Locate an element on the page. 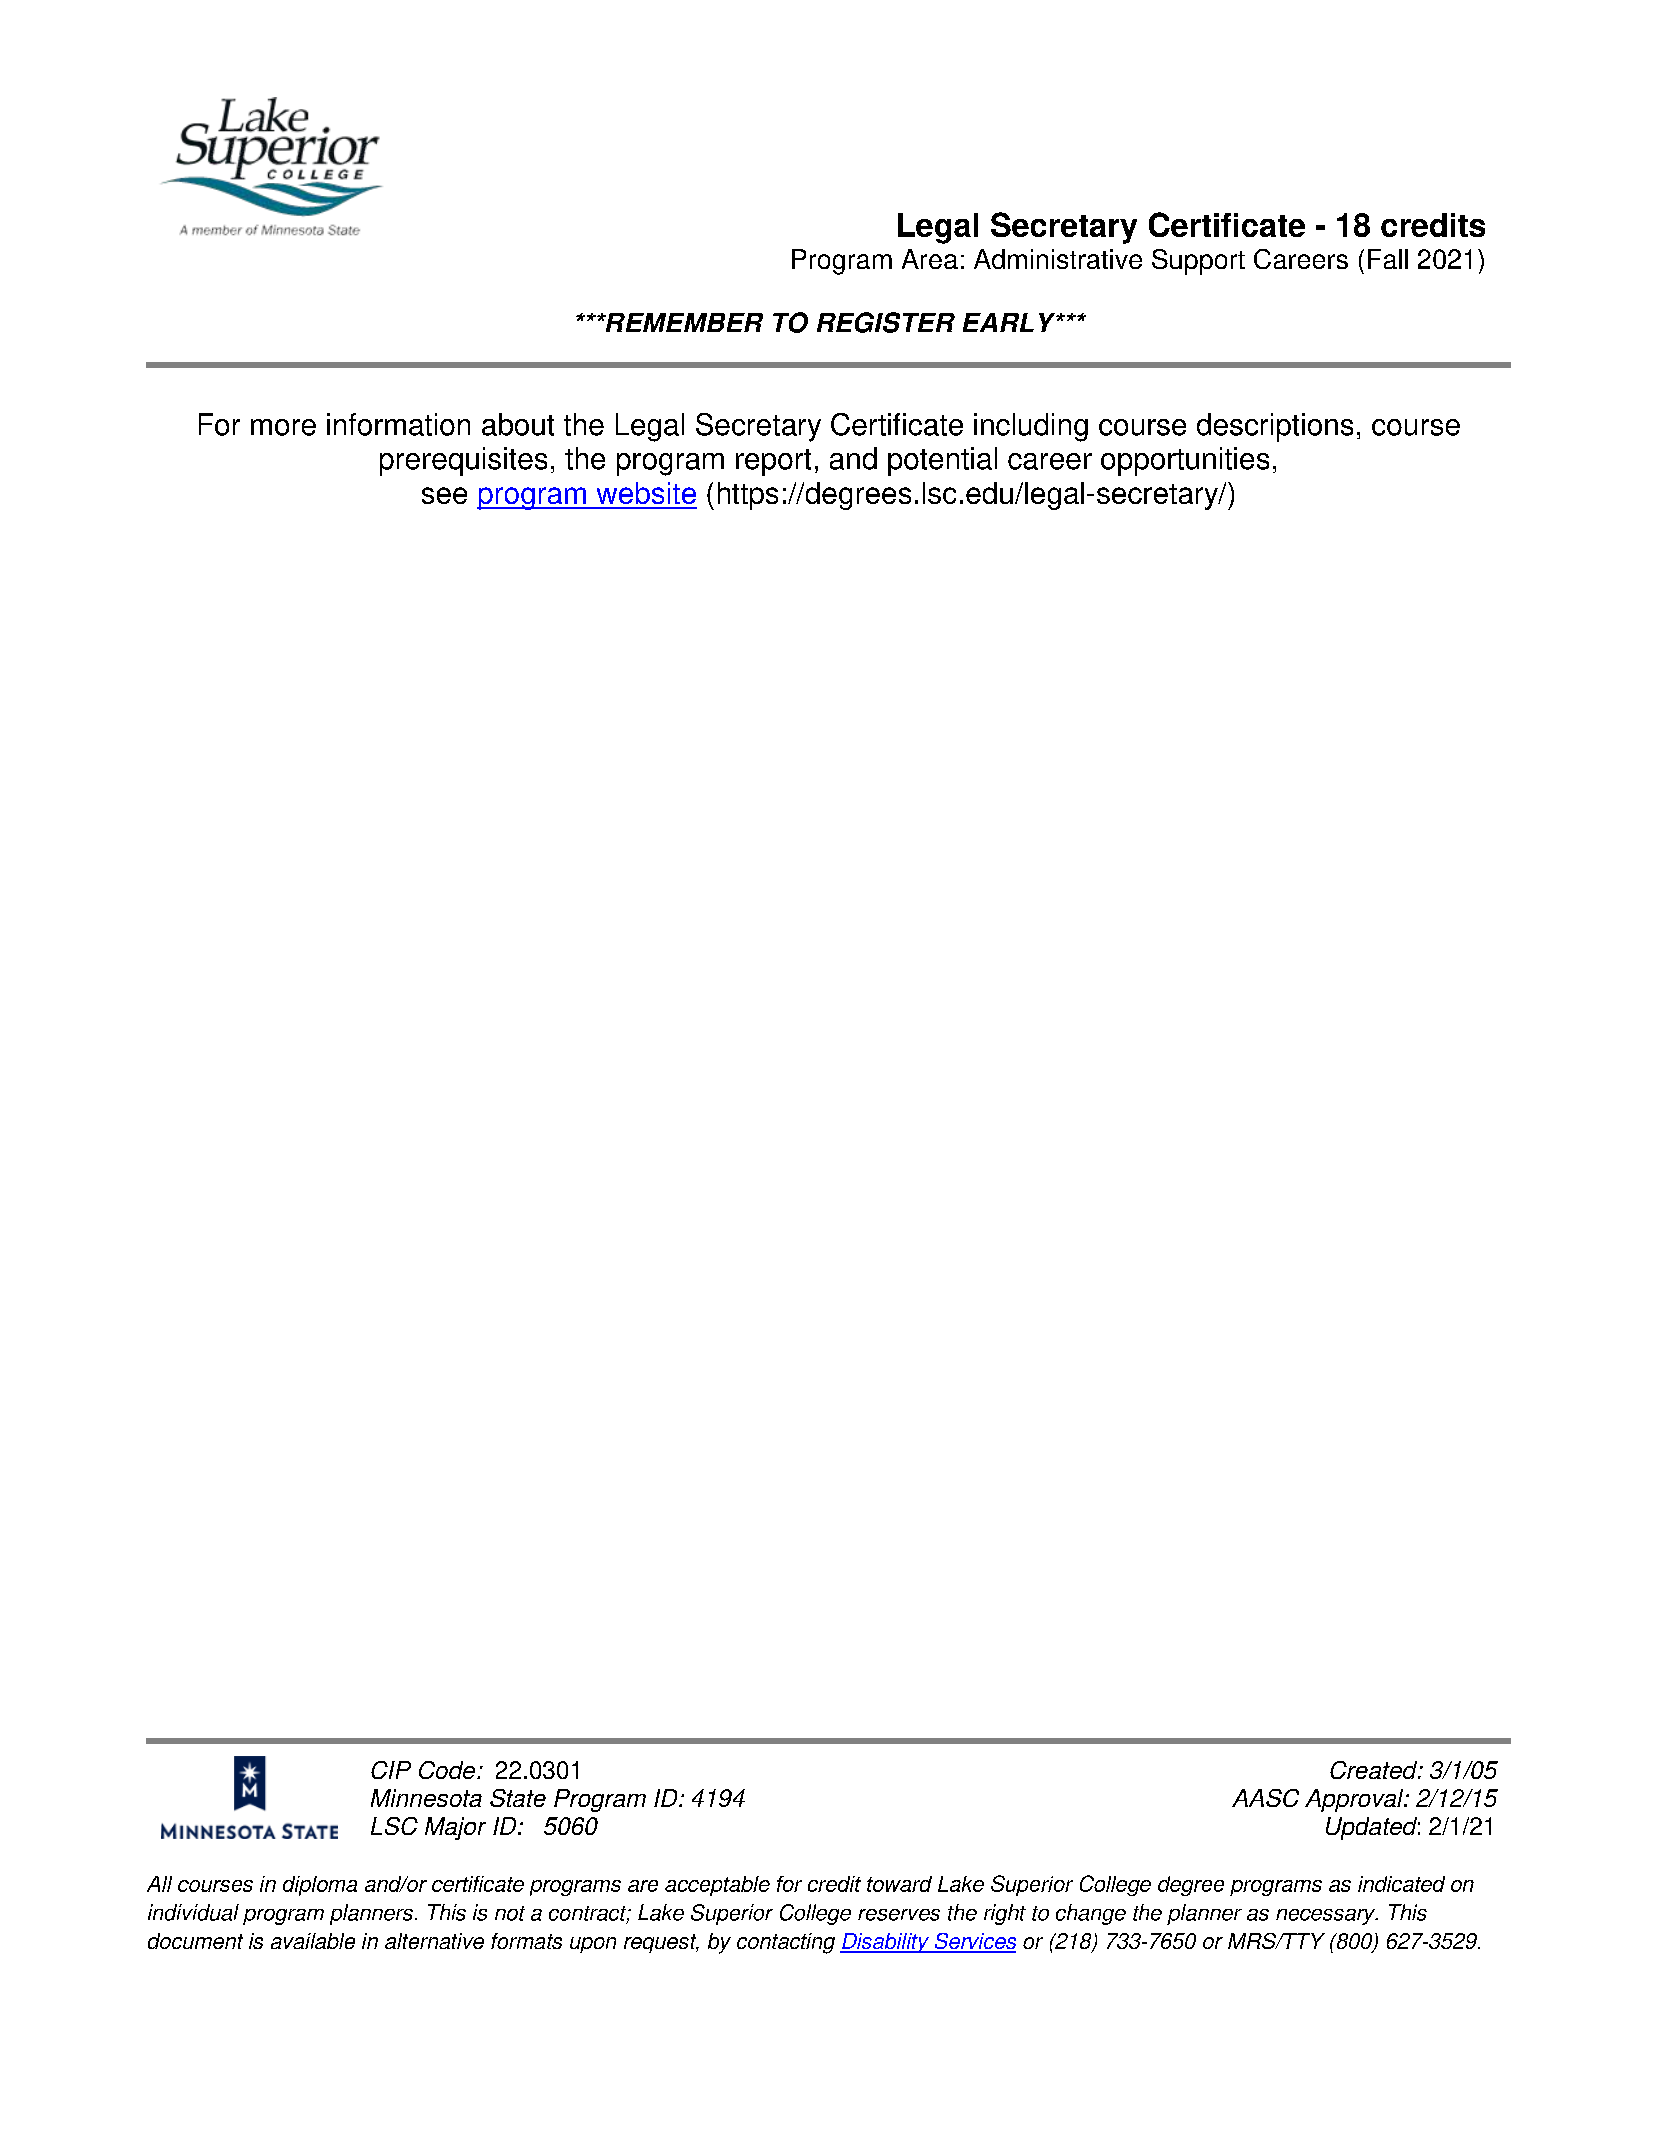  Code is located at coordinates (448, 1770).
